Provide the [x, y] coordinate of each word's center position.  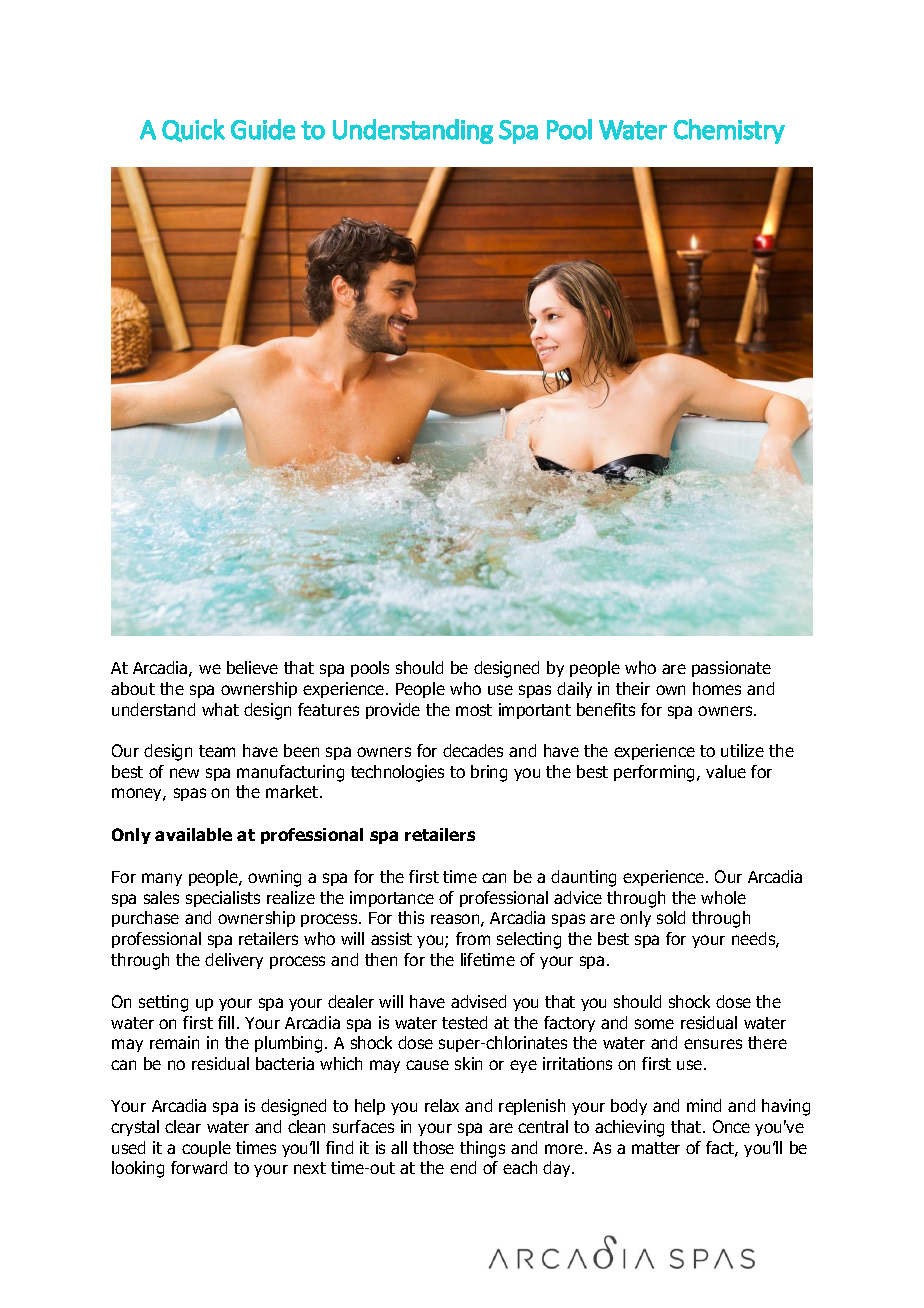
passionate [731, 669]
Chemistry [729, 131]
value [726, 771]
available [193, 834]
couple [206, 1149]
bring [489, 773]
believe [252, 667]
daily [574, 690]
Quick [193, 130]
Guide [263, 129]
